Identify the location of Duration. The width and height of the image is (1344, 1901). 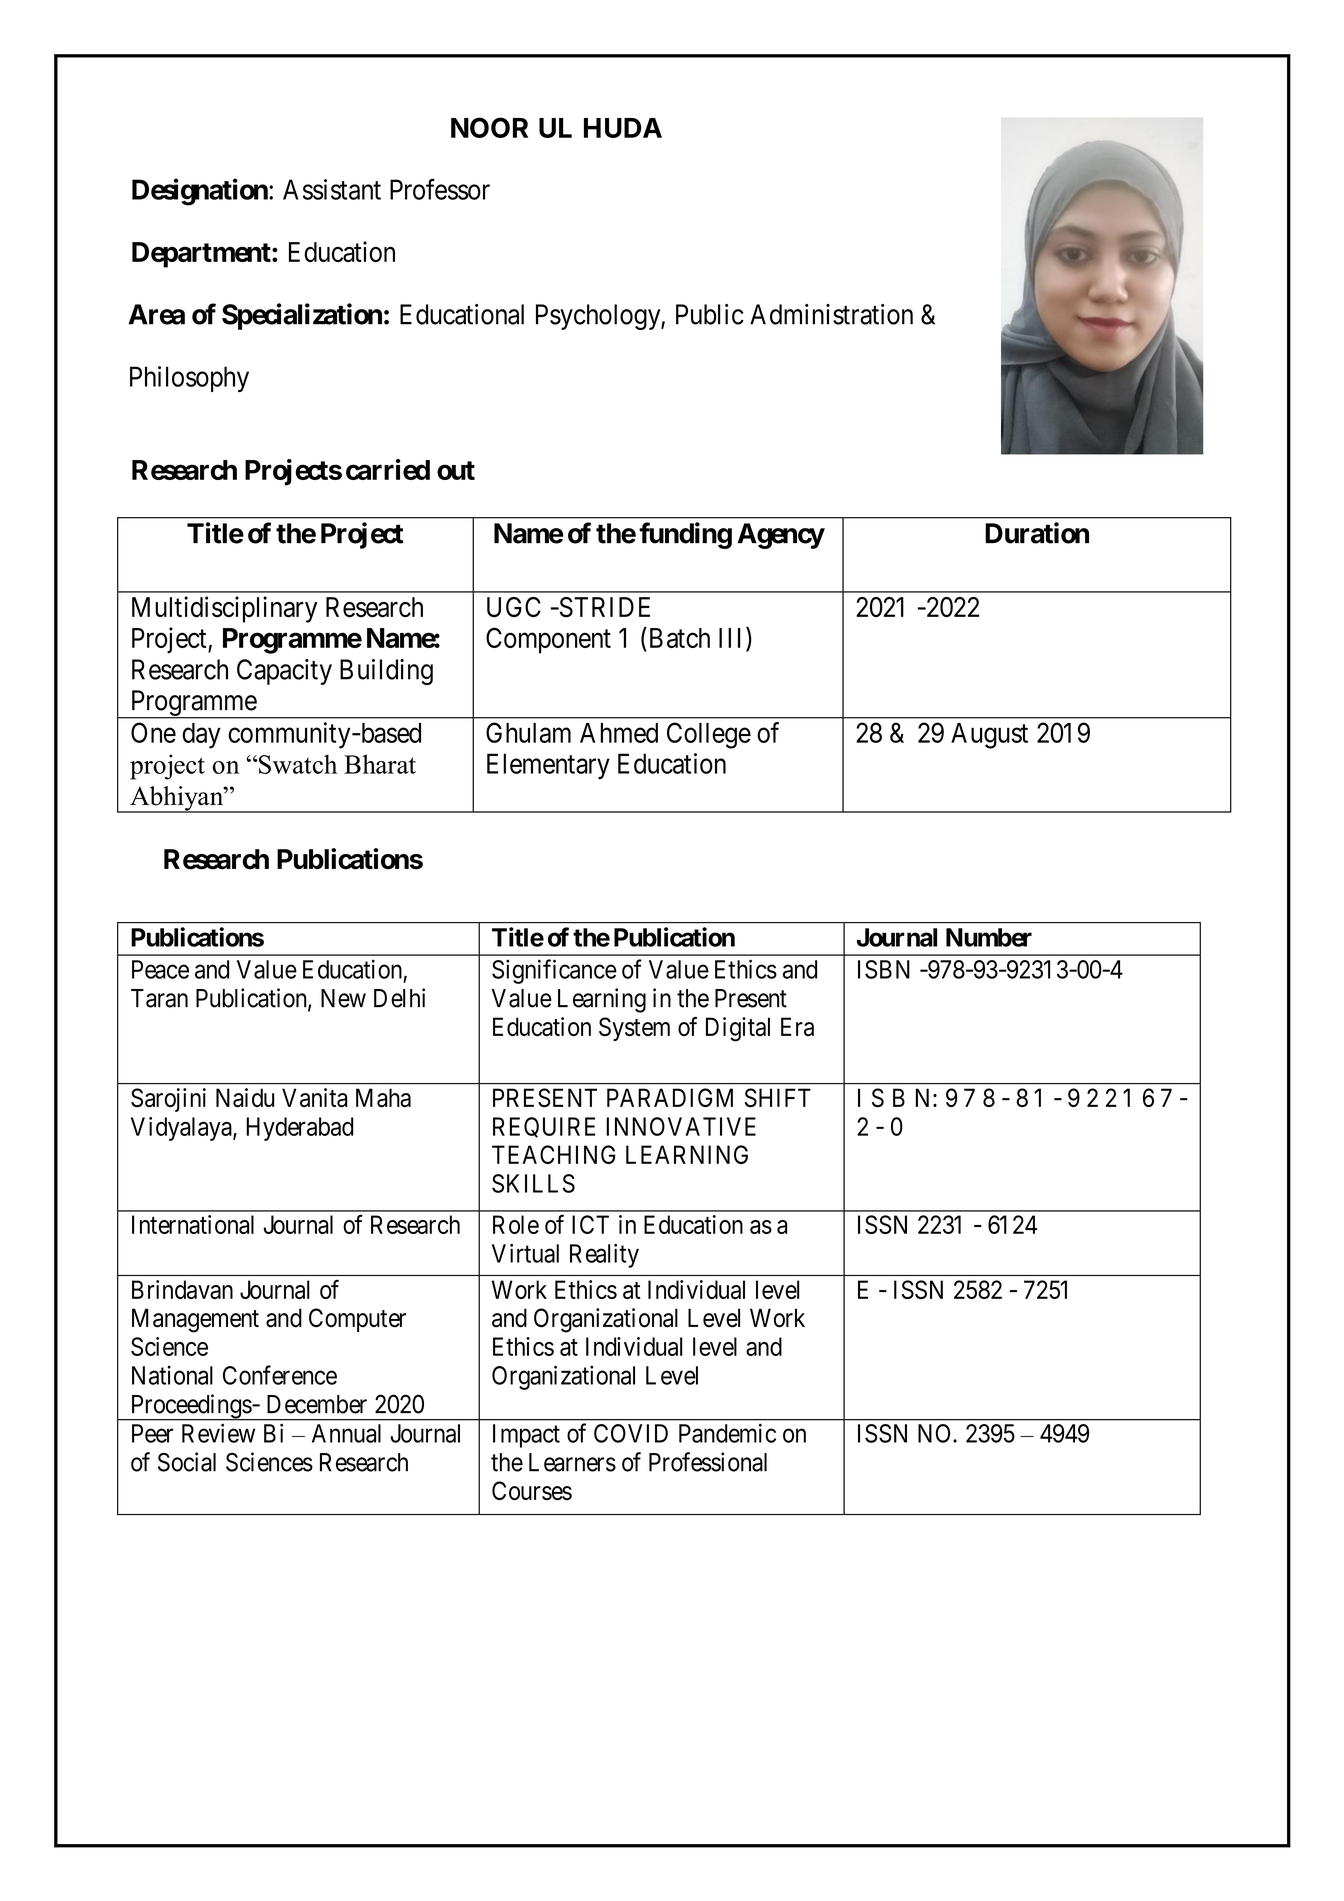
(1037, 533).
